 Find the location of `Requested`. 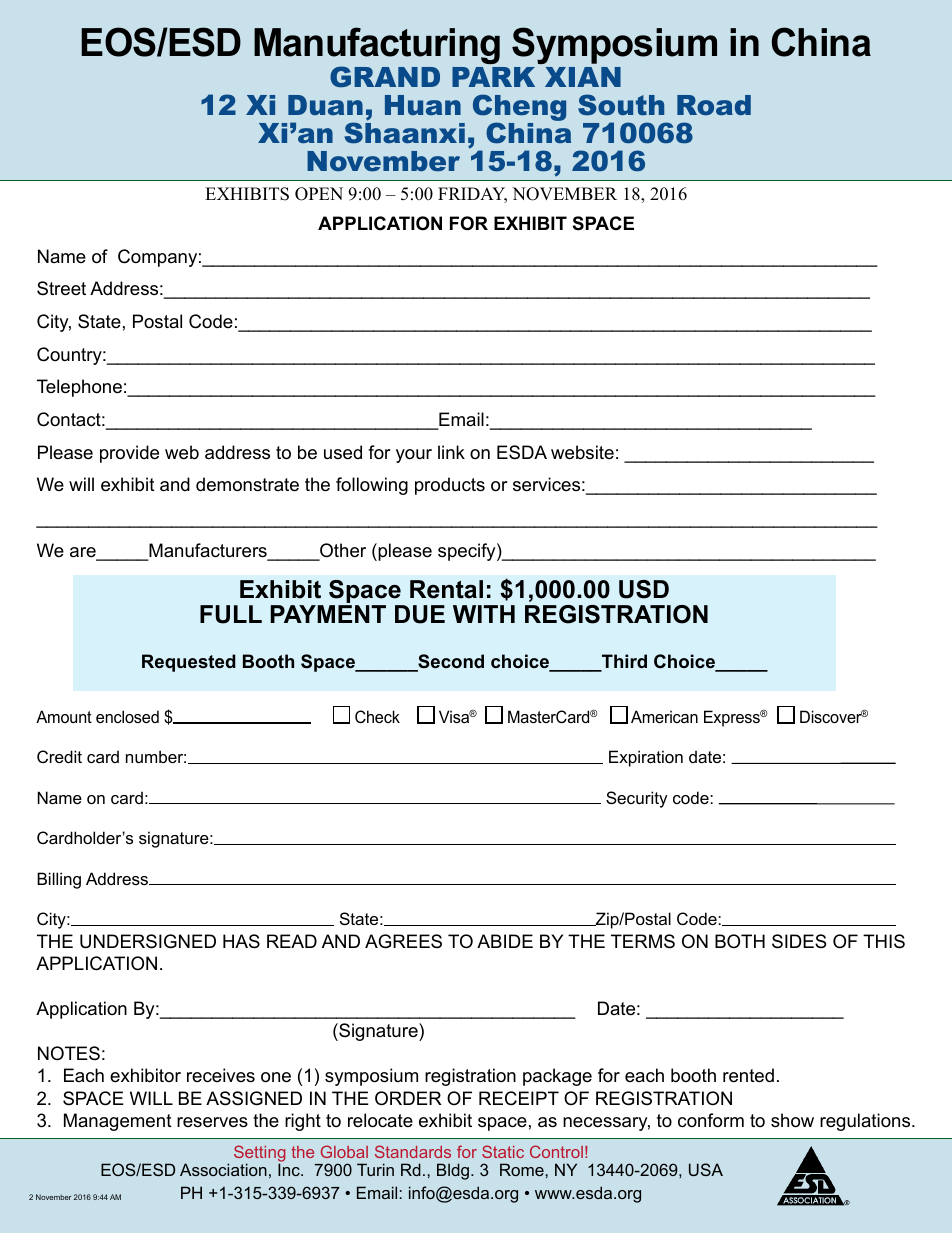

Requested is located at coordinates (189, 663).
